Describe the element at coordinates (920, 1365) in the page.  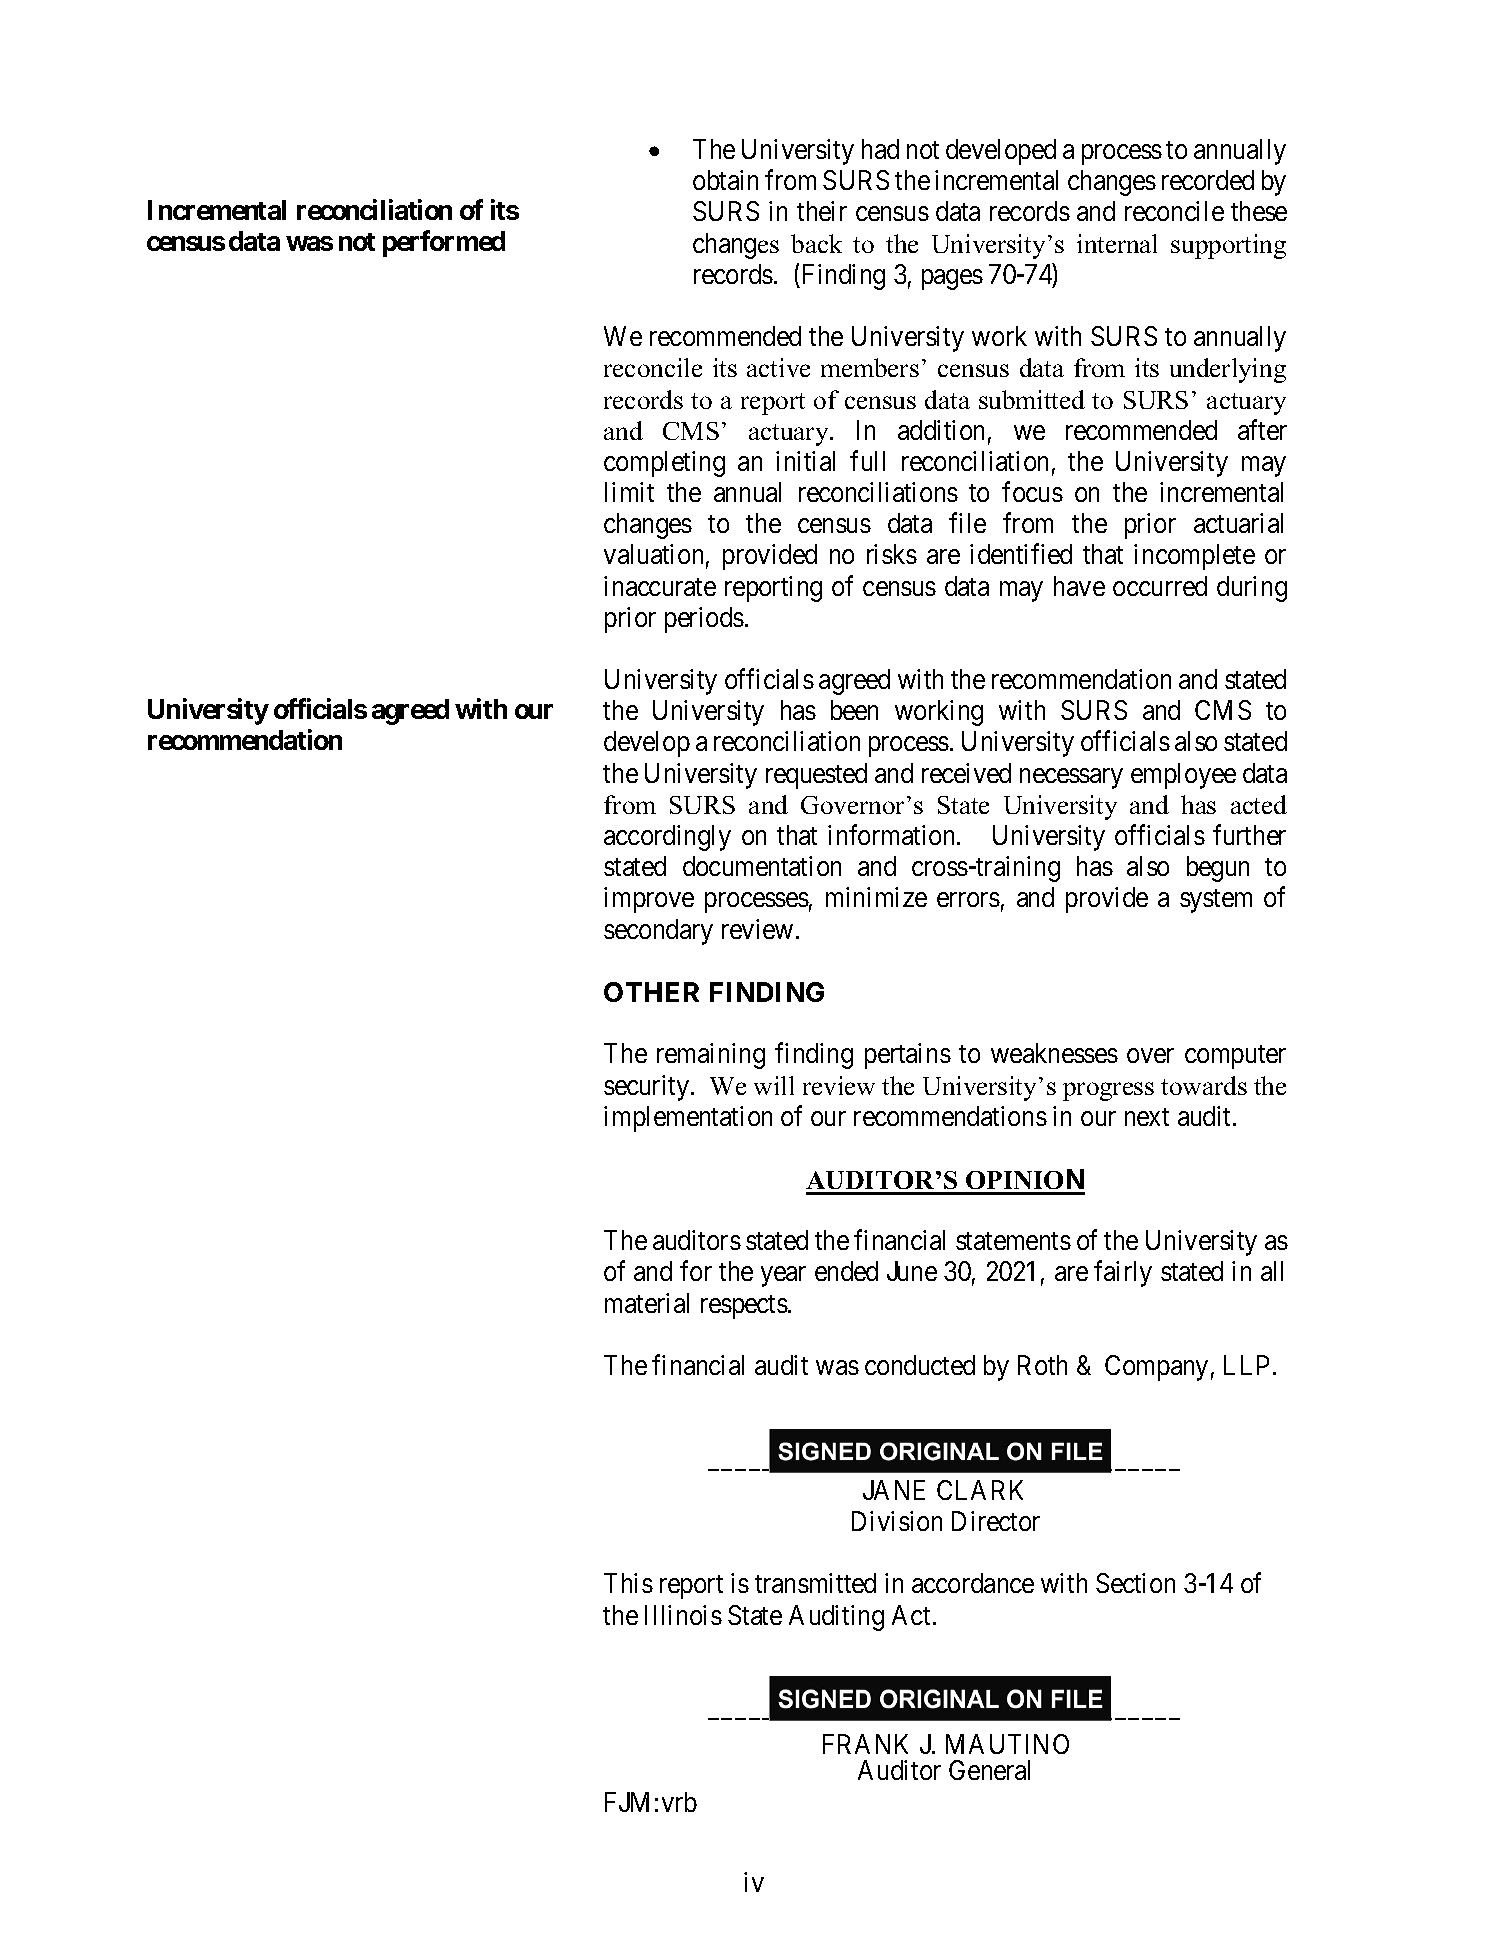
I see `conducted` at that location.
